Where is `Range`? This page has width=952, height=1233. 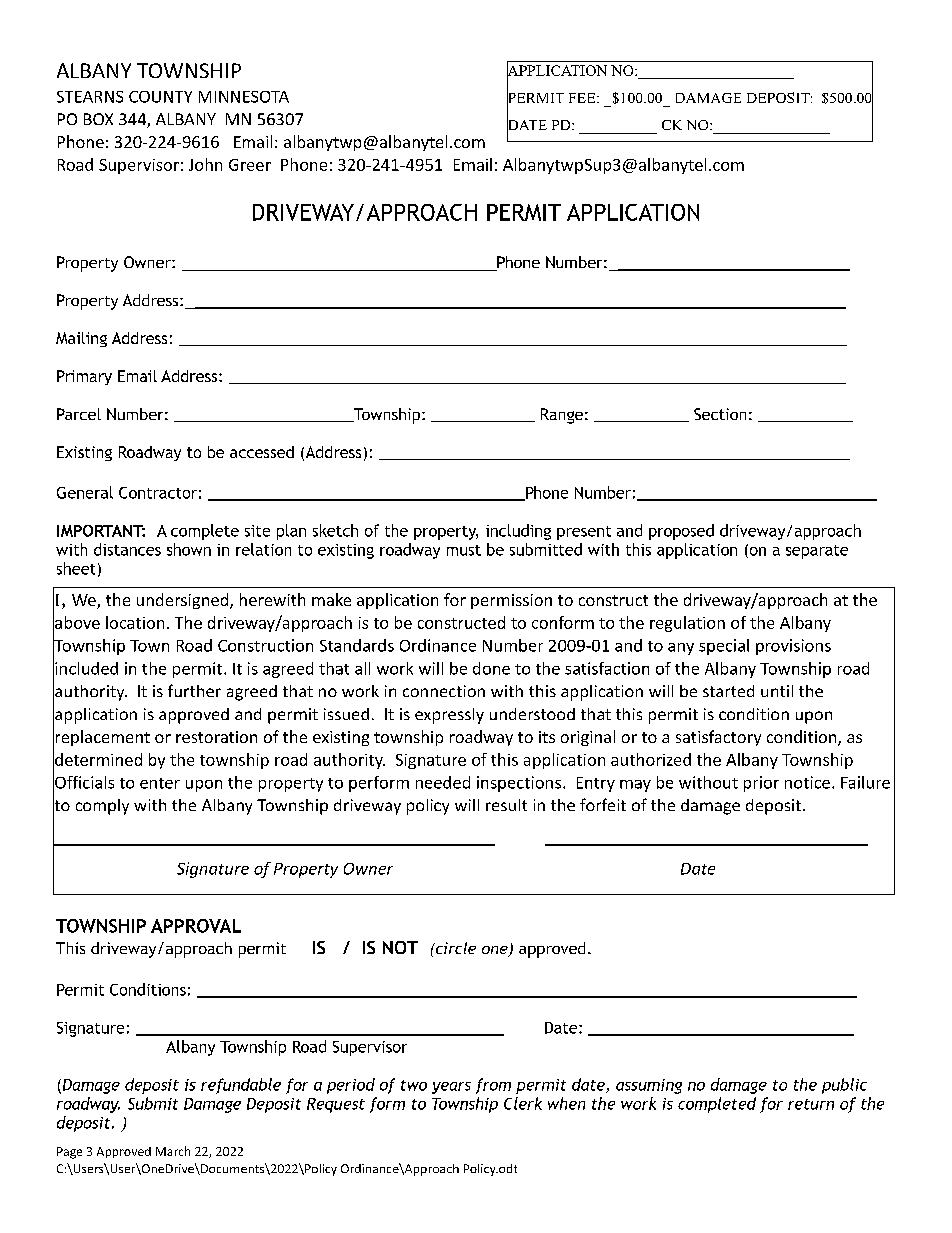
Range is located at coordinates (562, 416).
